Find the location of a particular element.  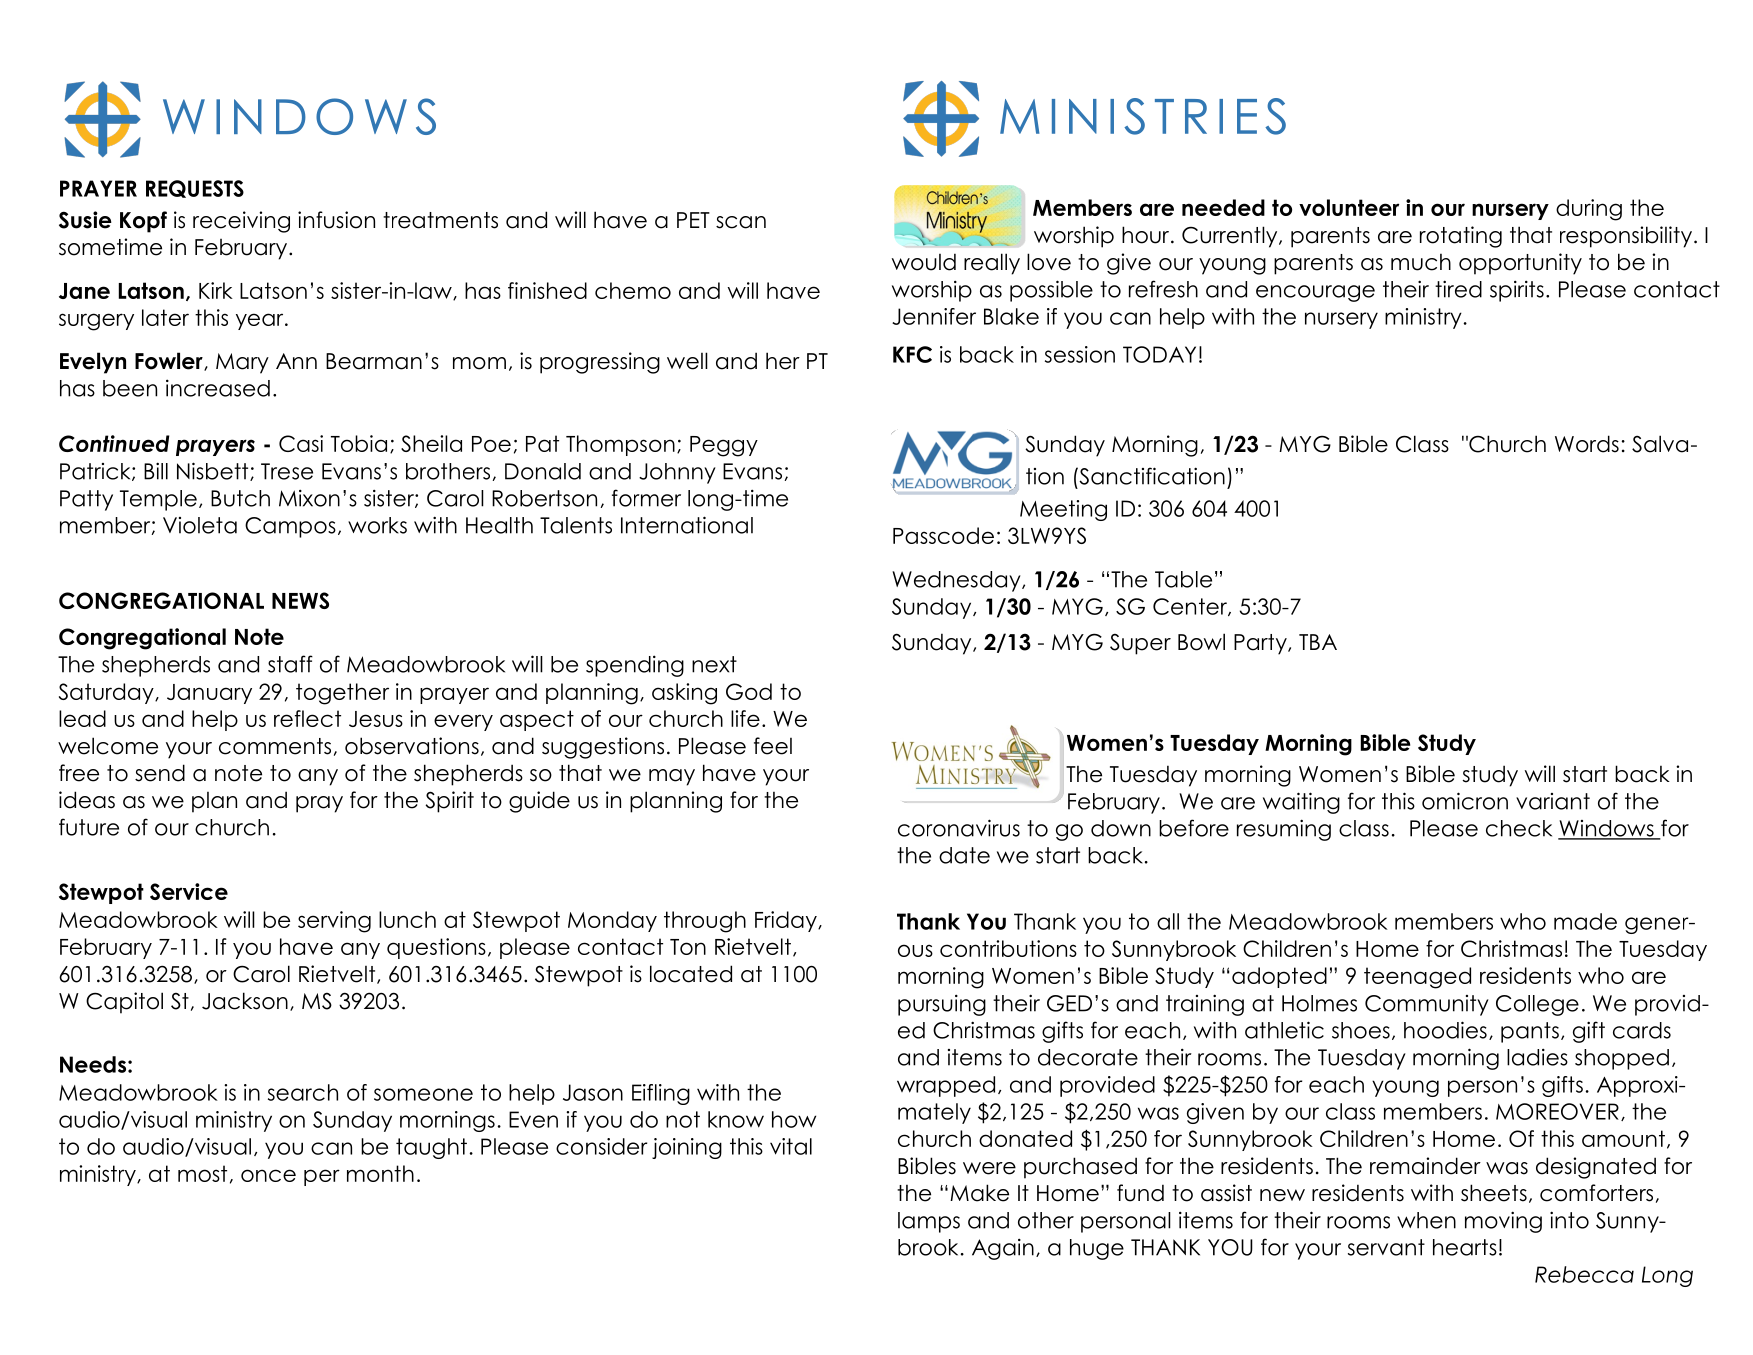

Service is located at coordinates (189, 891).
